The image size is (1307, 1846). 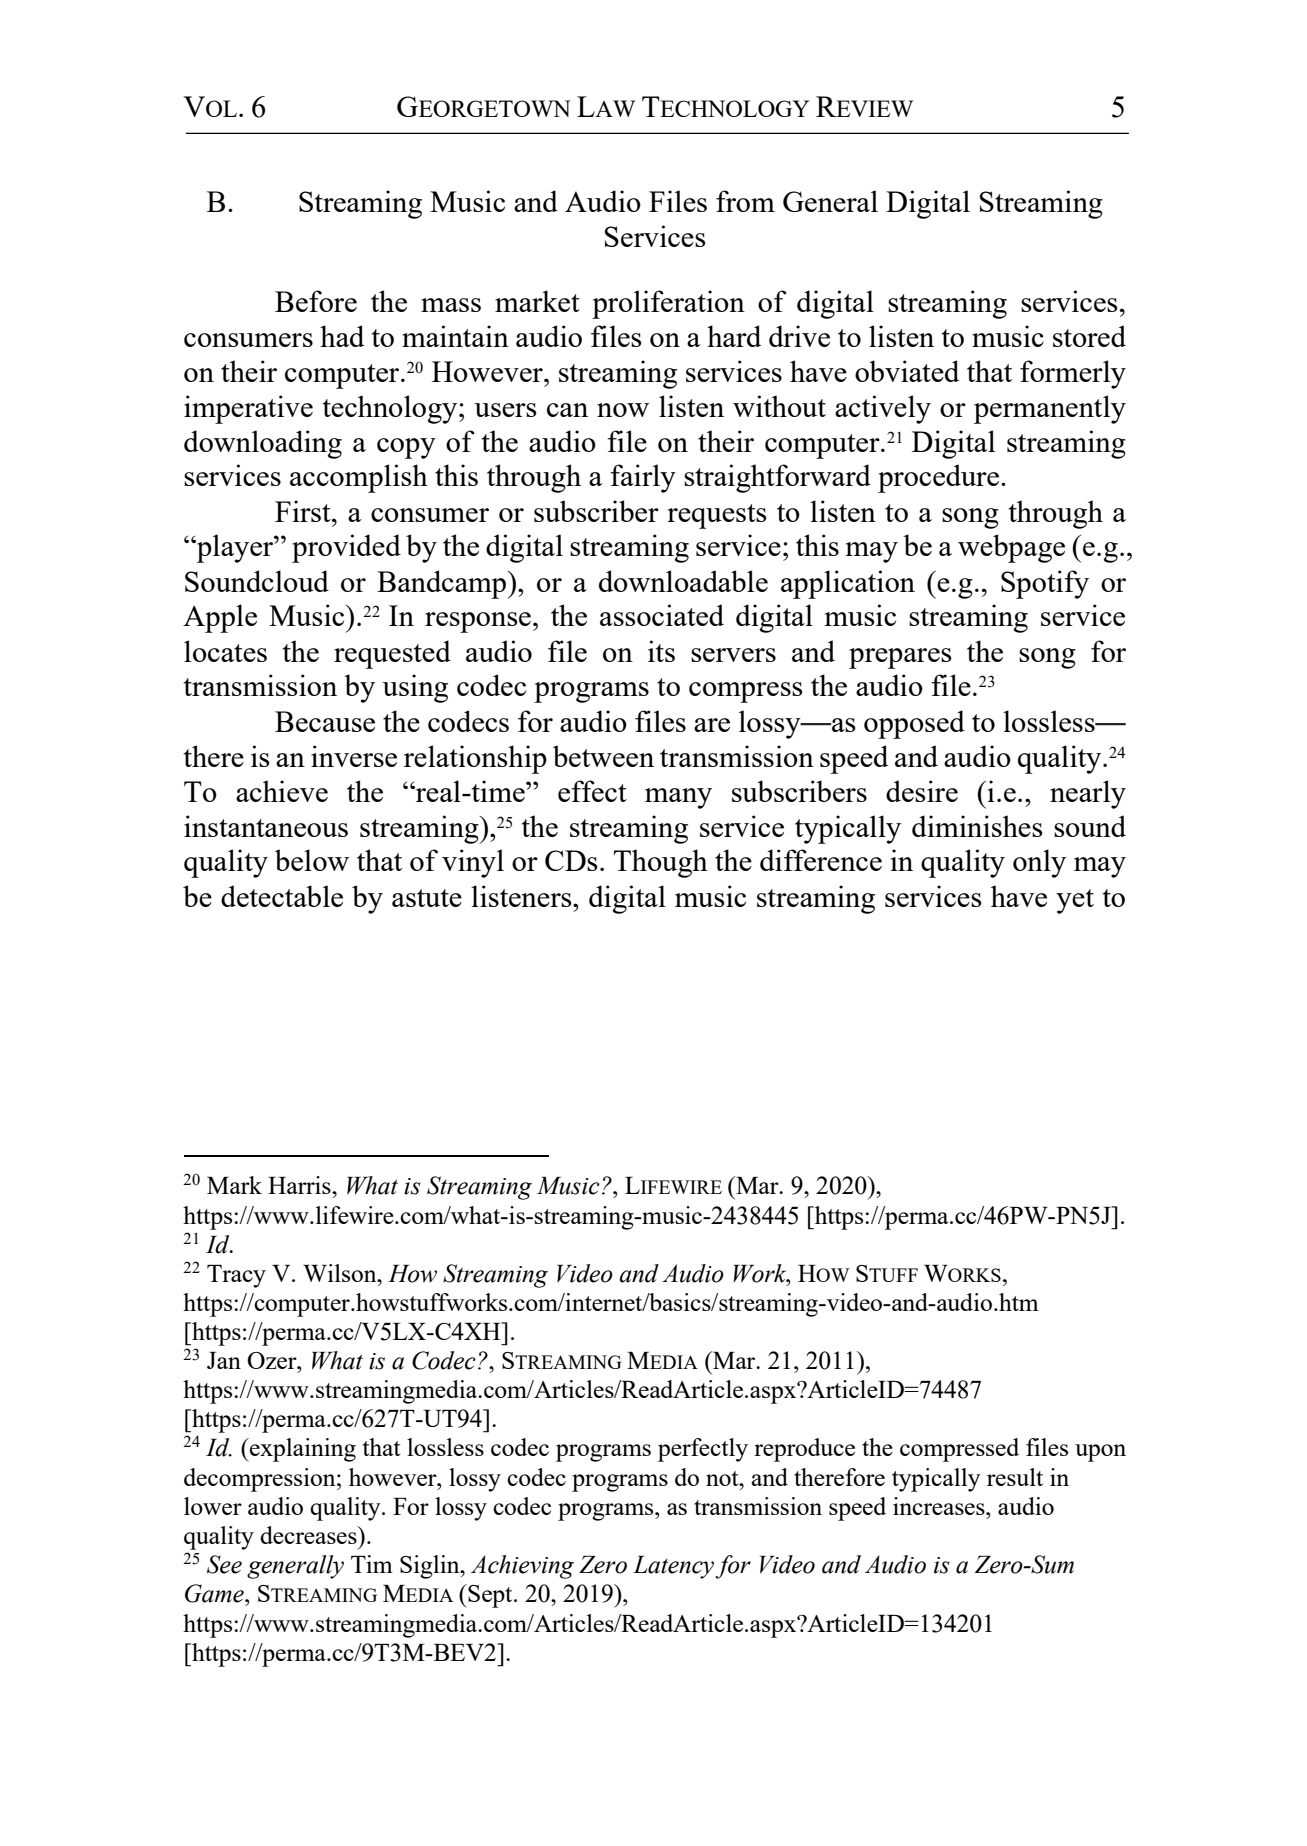 What do you see at coordinates (673, 1567) in the document?
I see `Latency` at bounding box center [673, 1567].
